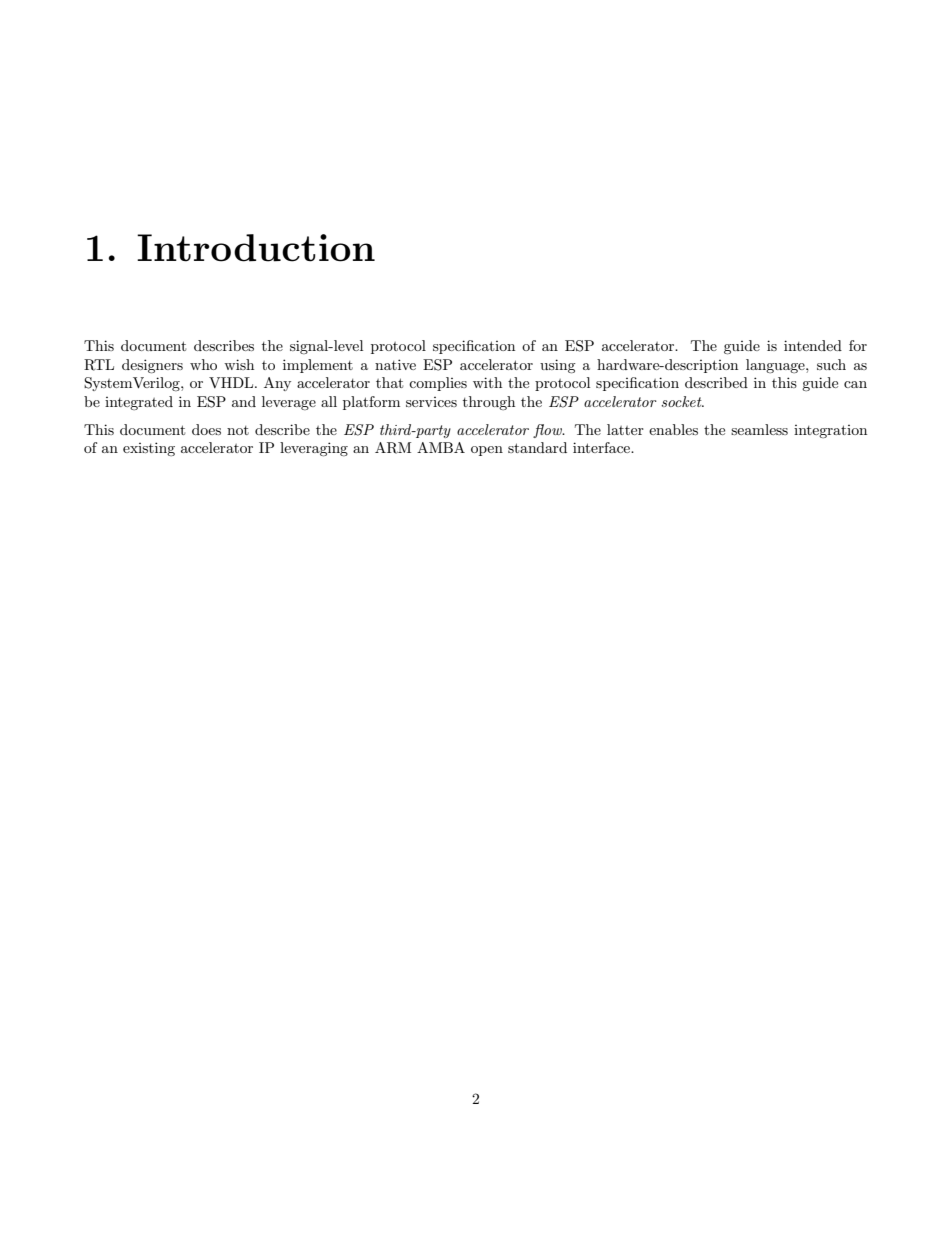 The image size is (952, 1233). I want to click on native, so click(395, 364).
